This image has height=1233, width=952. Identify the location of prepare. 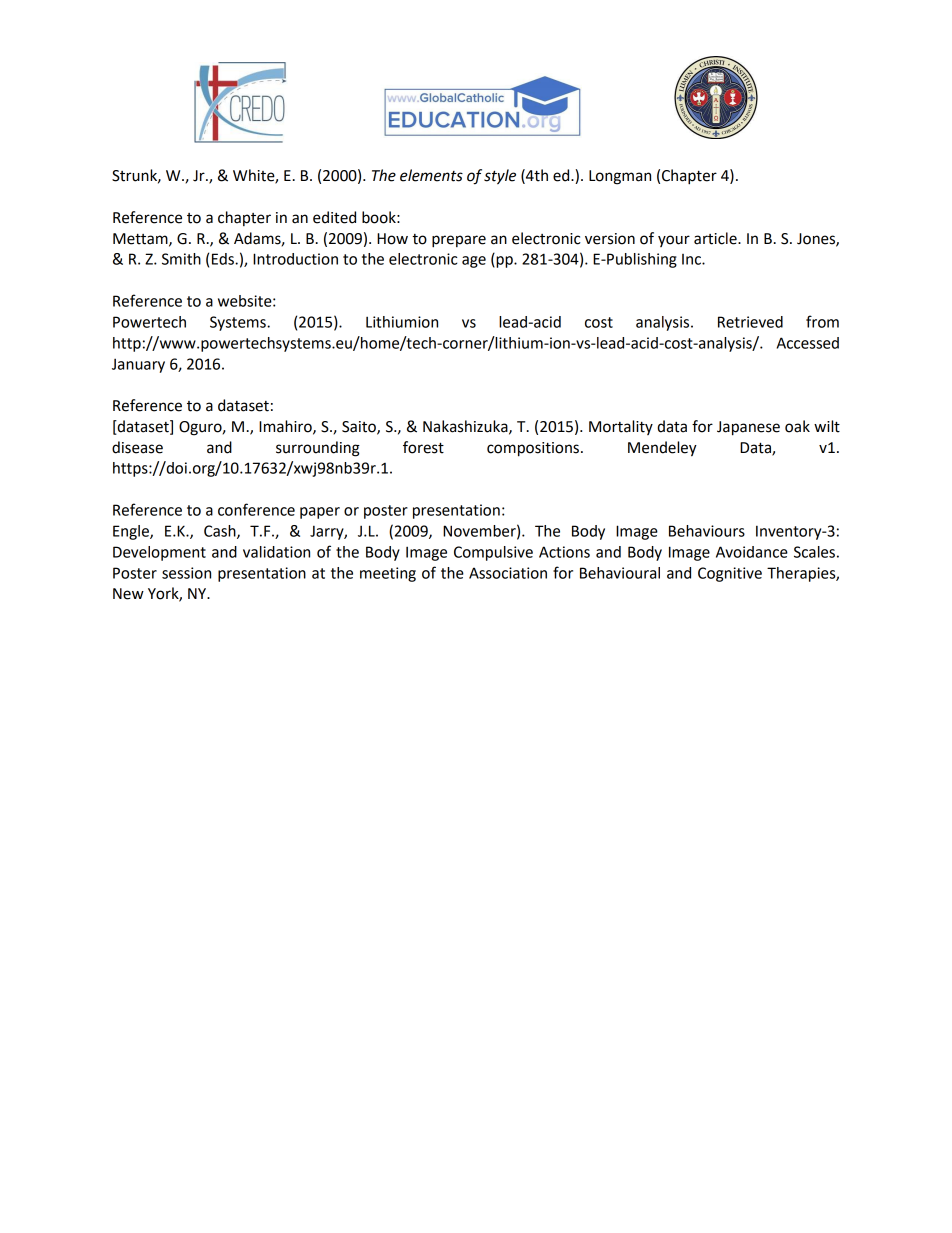
(459, 241).
